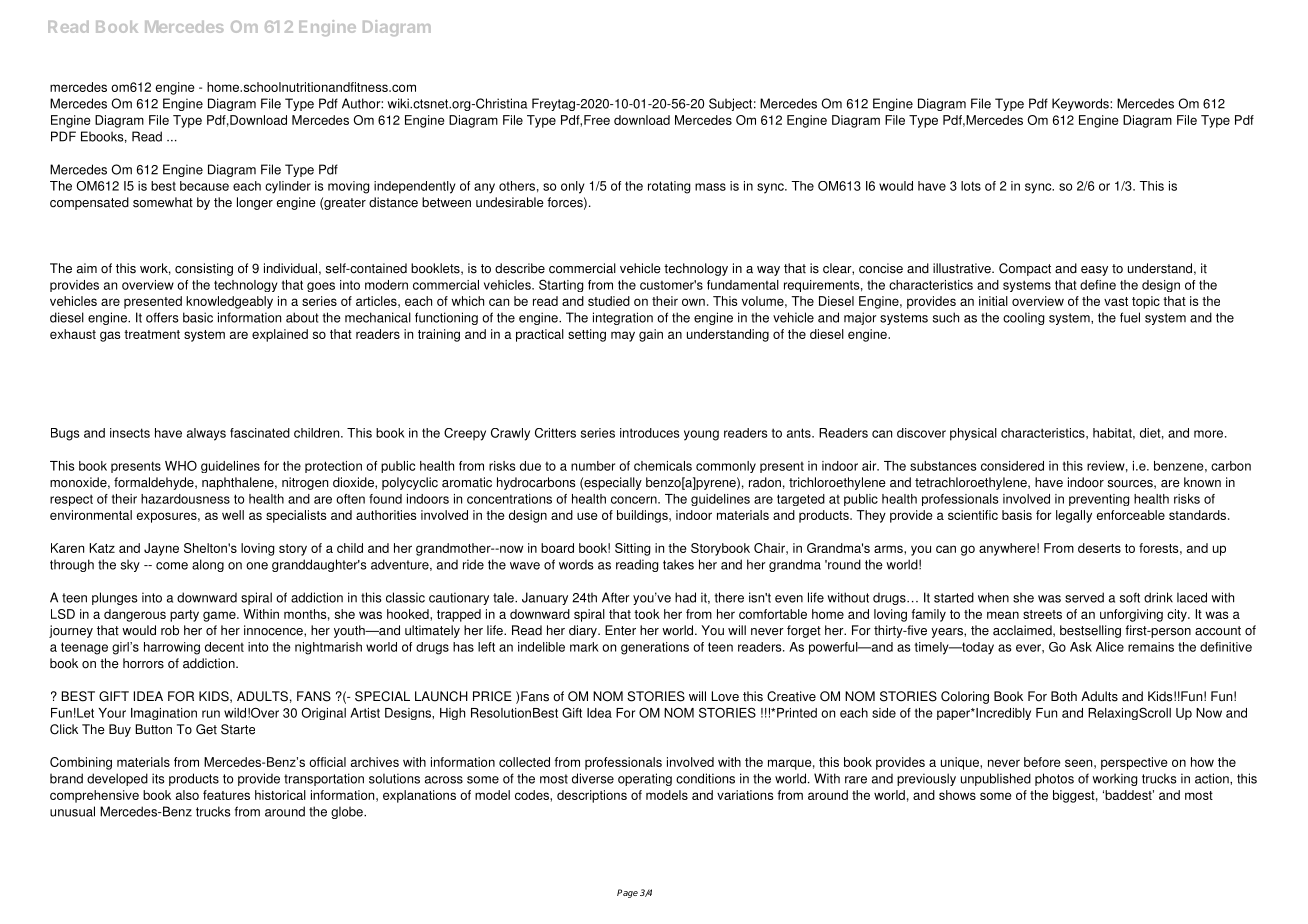  What do you see at coordinates (72, 811) in the page?
I see `unusual` at bounding box center [72, 811].
